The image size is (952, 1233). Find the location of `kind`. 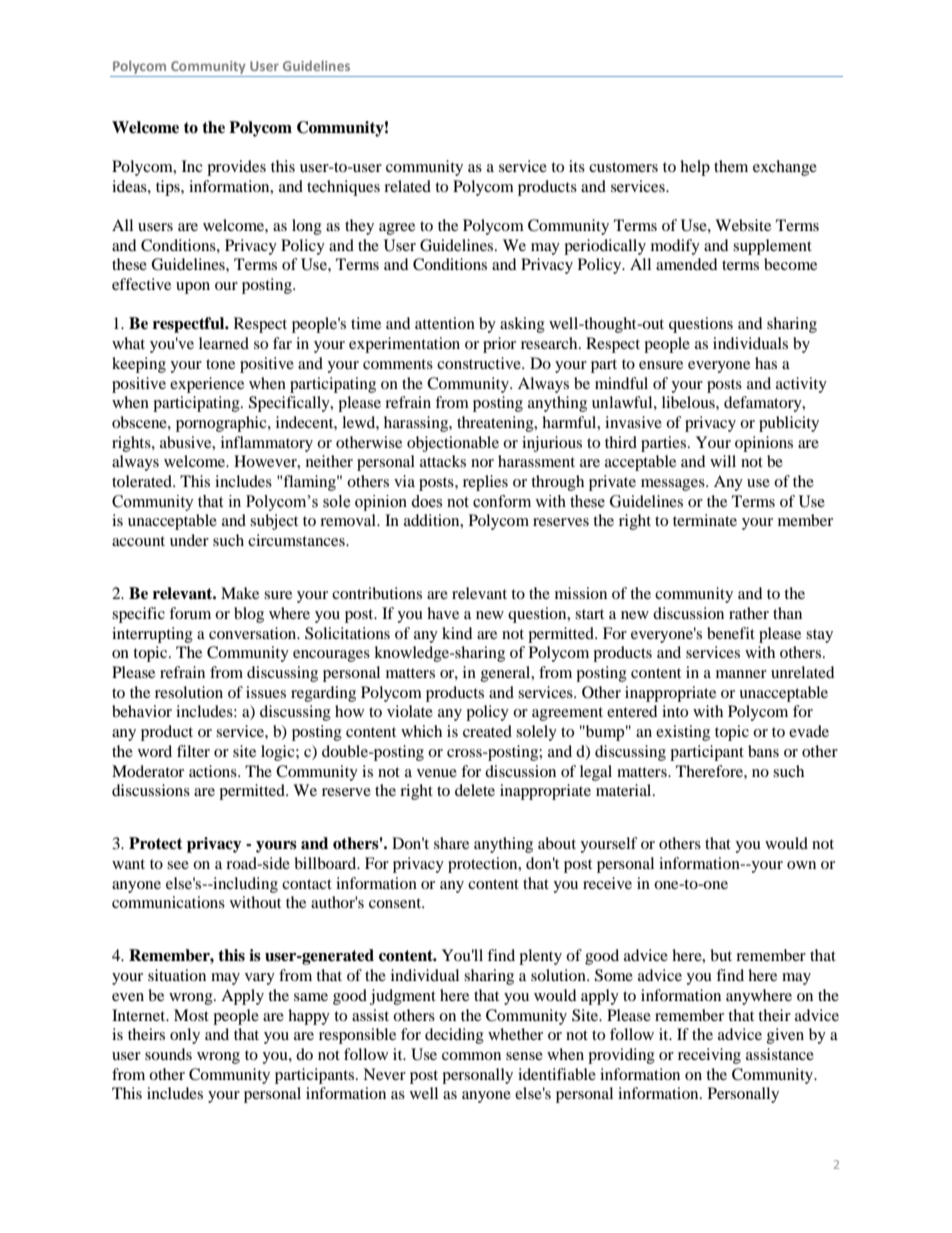

kind is located at coordinates (457, 633).
